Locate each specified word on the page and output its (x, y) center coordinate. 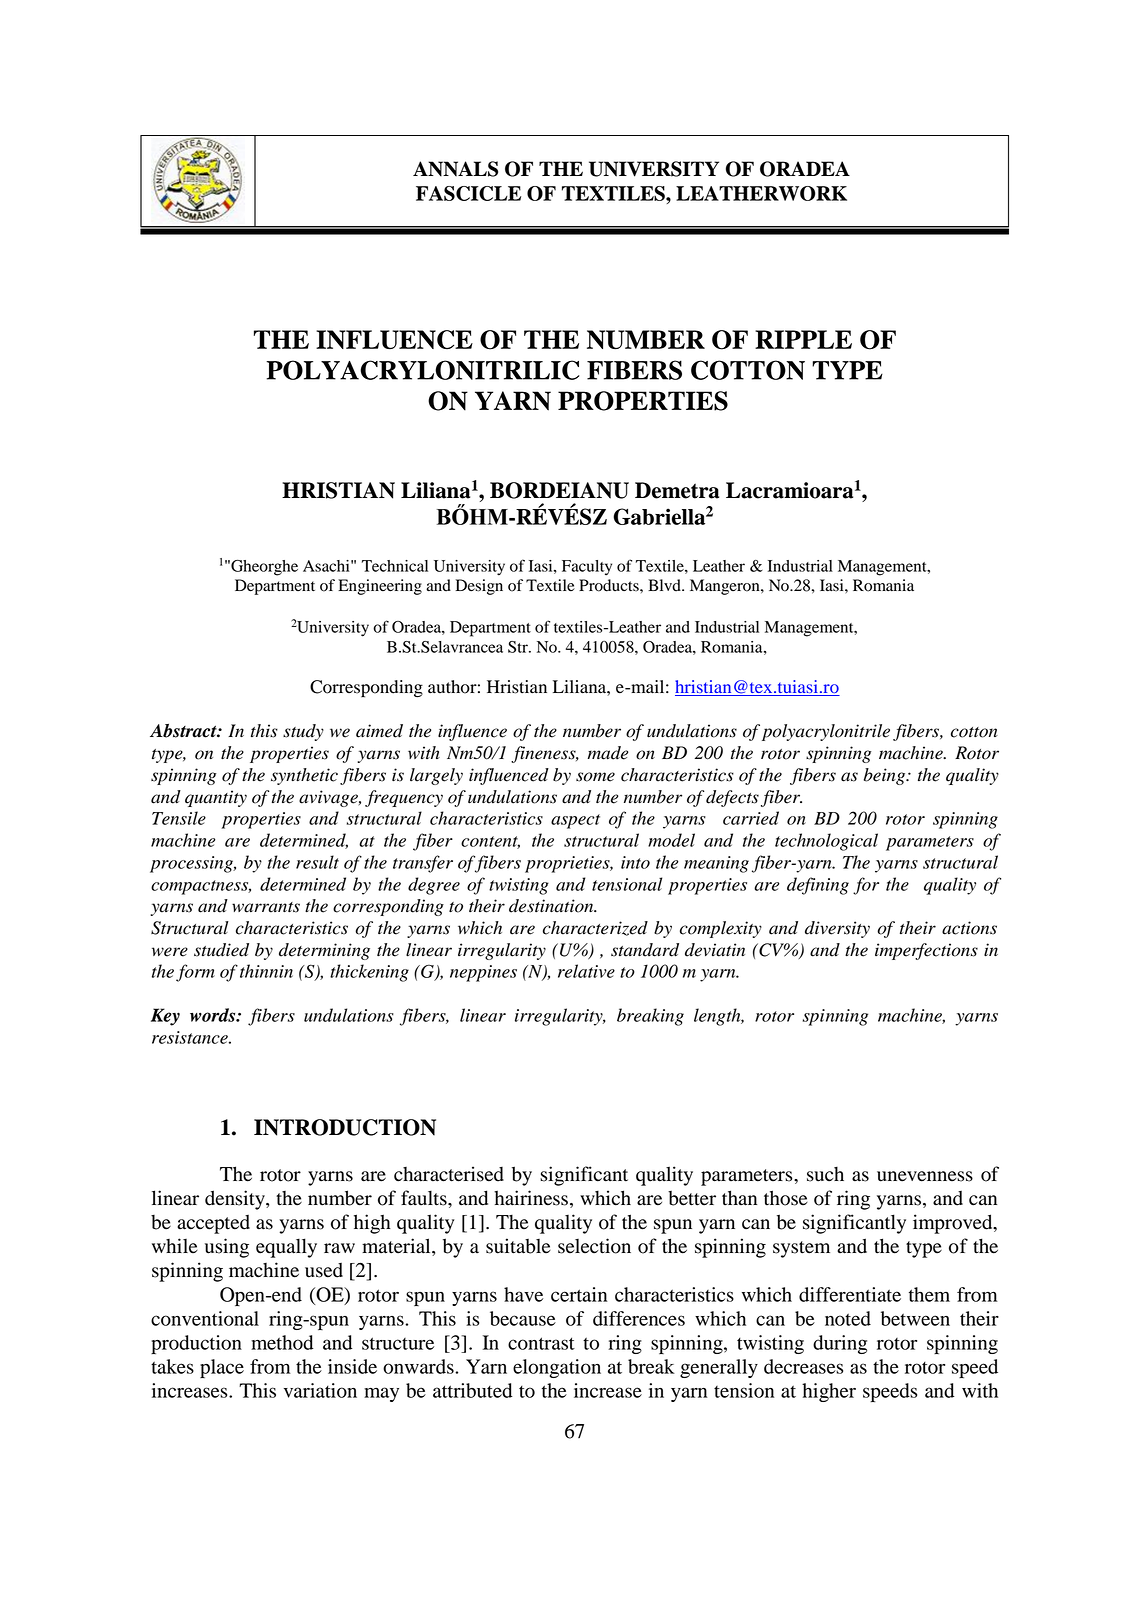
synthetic (304, 776)
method (282, 1342)
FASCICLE (468, 193)
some (595, 777)
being (886, 776)
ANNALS (455, 169)
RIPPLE (803, 339)
